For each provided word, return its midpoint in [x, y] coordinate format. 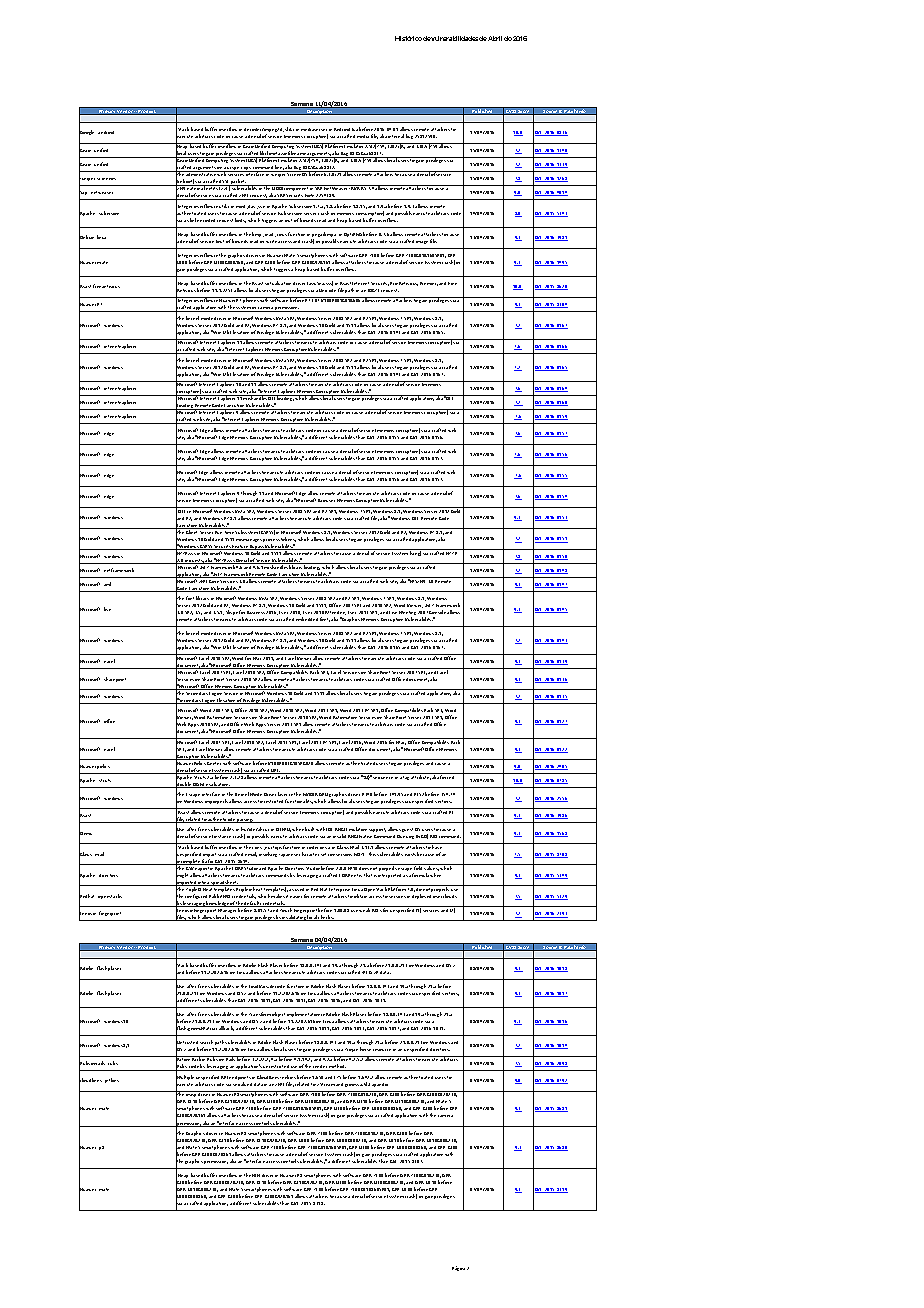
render [320, 1068]
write [272, 241]
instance [222, 836]
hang [415, 552]
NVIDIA [310, 794]
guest [407, 830]
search [206, 1042]
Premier [429, 284]
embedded [307, 619]
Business [257, 612]
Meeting [407, 614]
